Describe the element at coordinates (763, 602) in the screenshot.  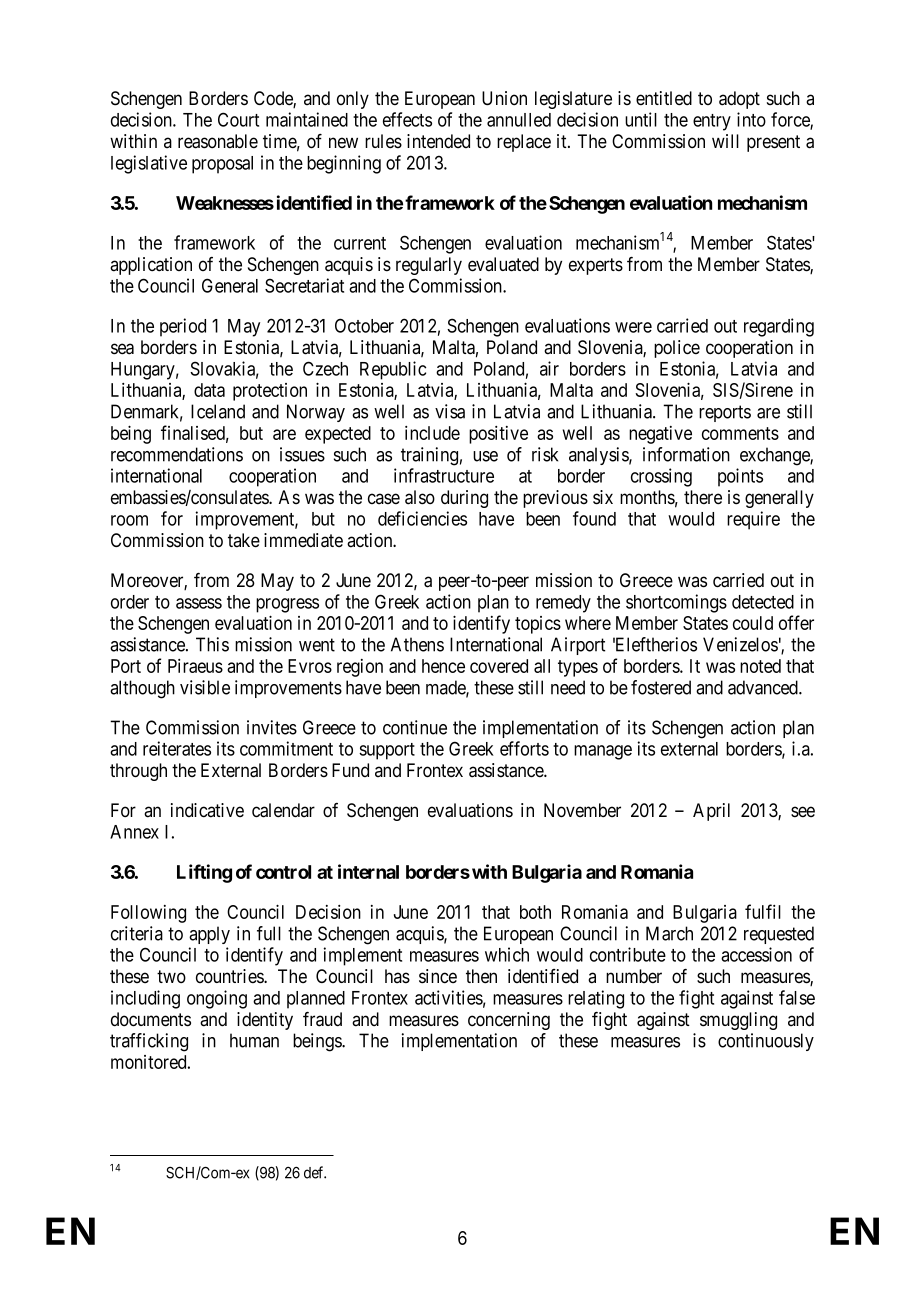
I see `detected` at that location.
